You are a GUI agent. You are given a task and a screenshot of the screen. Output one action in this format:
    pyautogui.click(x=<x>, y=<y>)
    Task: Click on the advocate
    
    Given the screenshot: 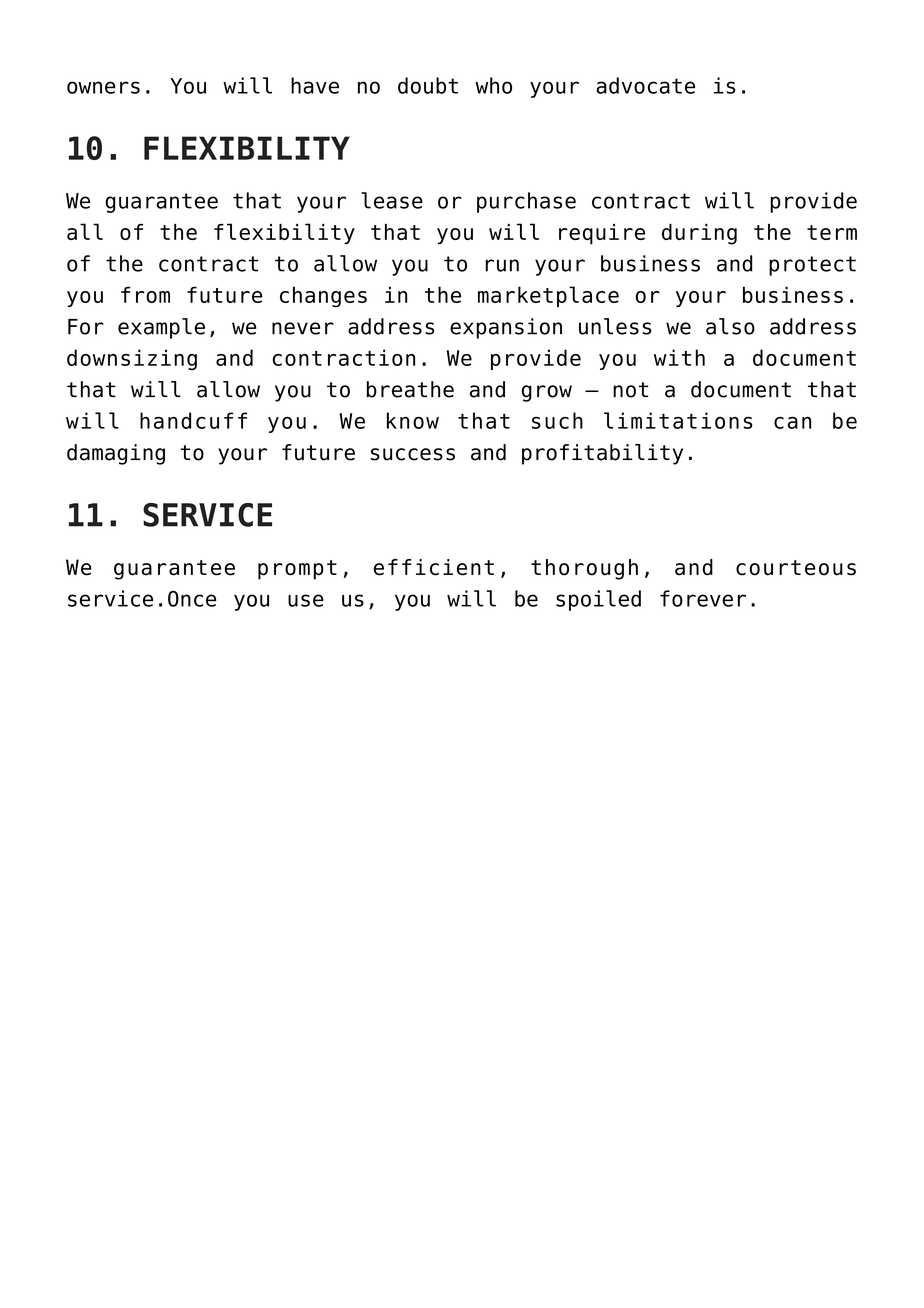 What is the action you would take?
    pyautogui.click(x=645, y=85)
